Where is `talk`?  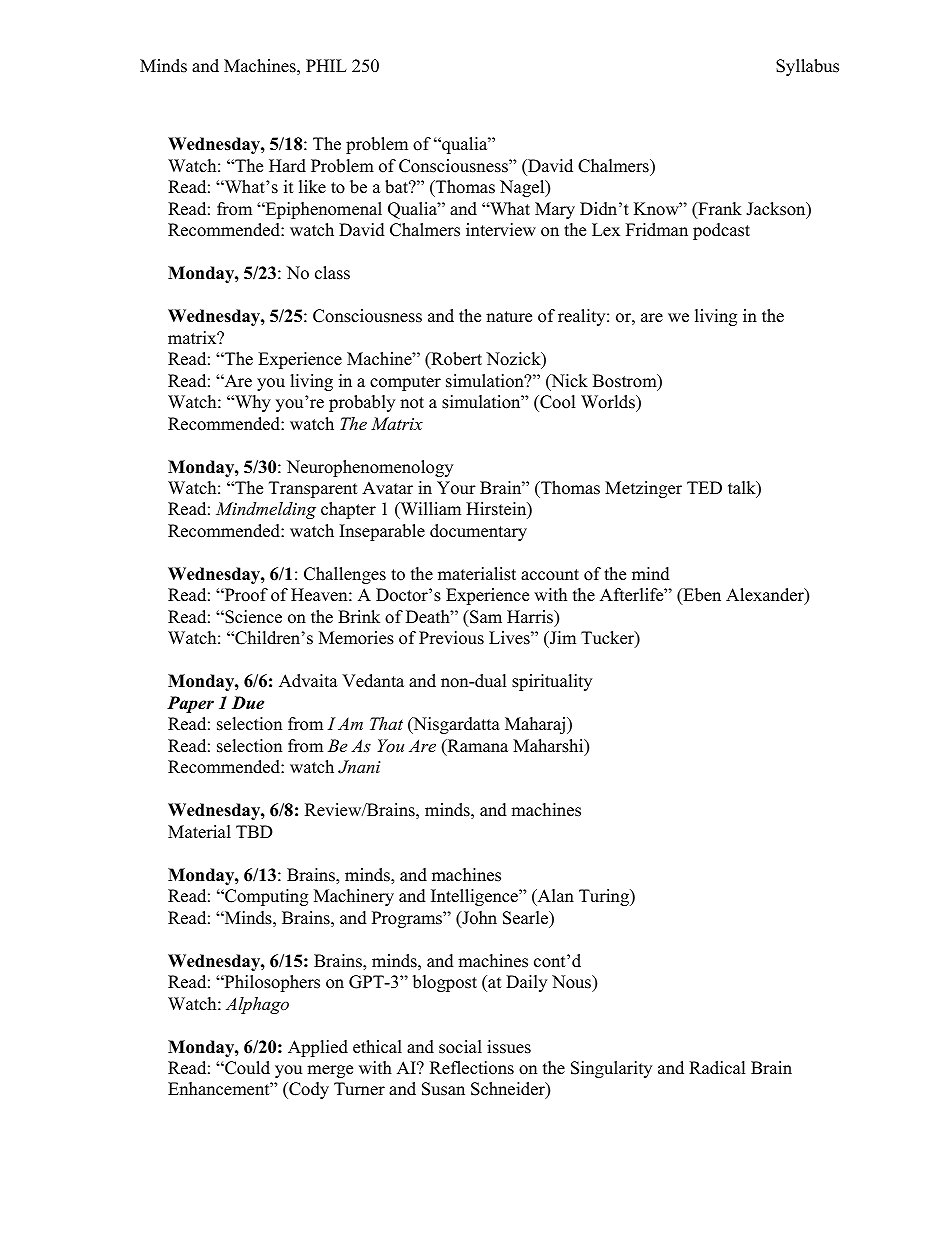 talk is located at coordinates (743, 489).
